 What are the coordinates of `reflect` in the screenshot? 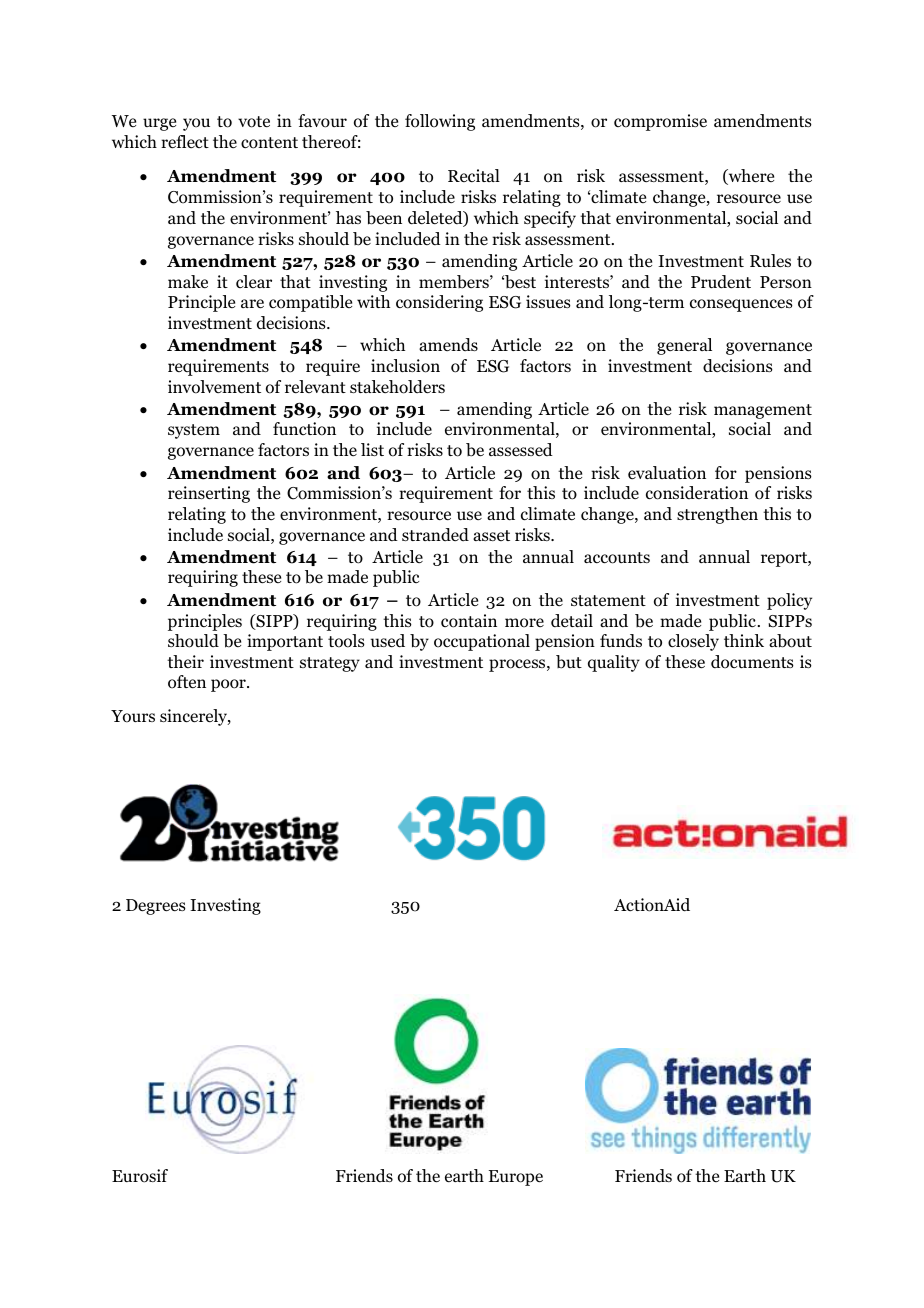 It's located at (185, 142).
